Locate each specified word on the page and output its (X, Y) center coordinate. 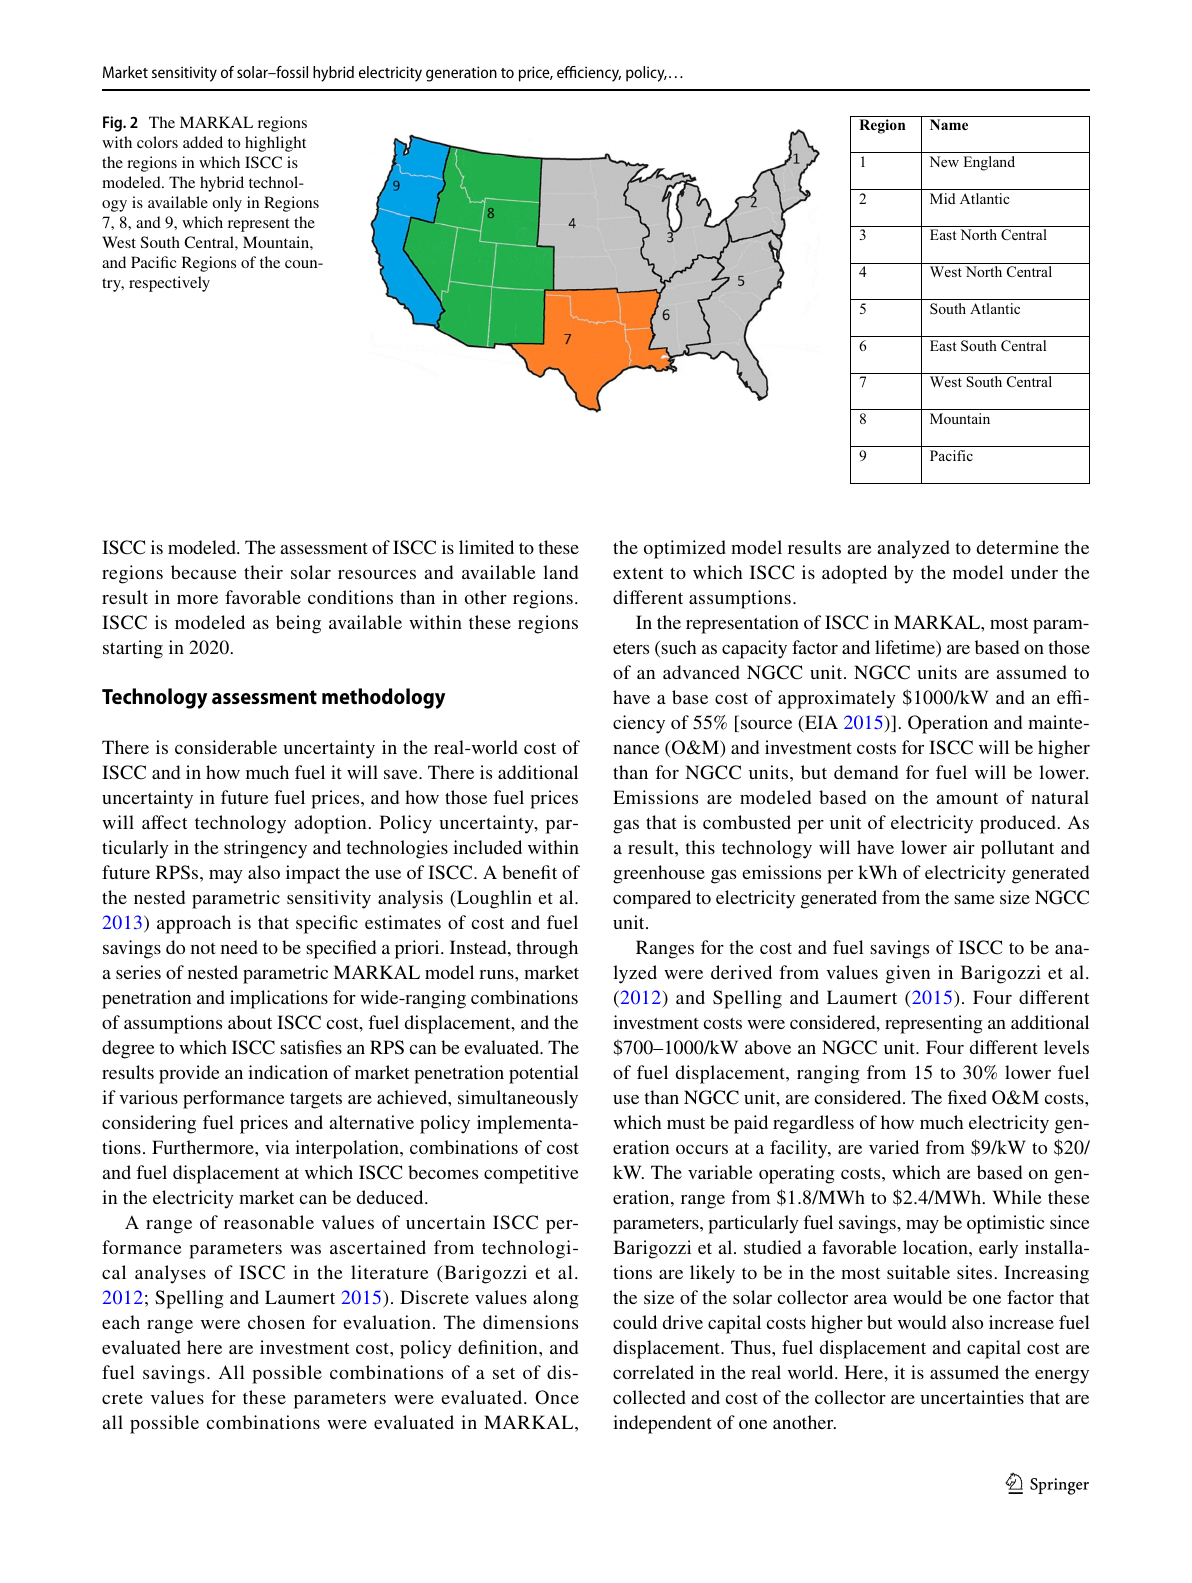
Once (557, 1397)
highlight (275, 144)
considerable (226, 747)
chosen (276, 1322)
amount (967, 798)
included (487, 847)
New (944, 161)
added (203, 142)
